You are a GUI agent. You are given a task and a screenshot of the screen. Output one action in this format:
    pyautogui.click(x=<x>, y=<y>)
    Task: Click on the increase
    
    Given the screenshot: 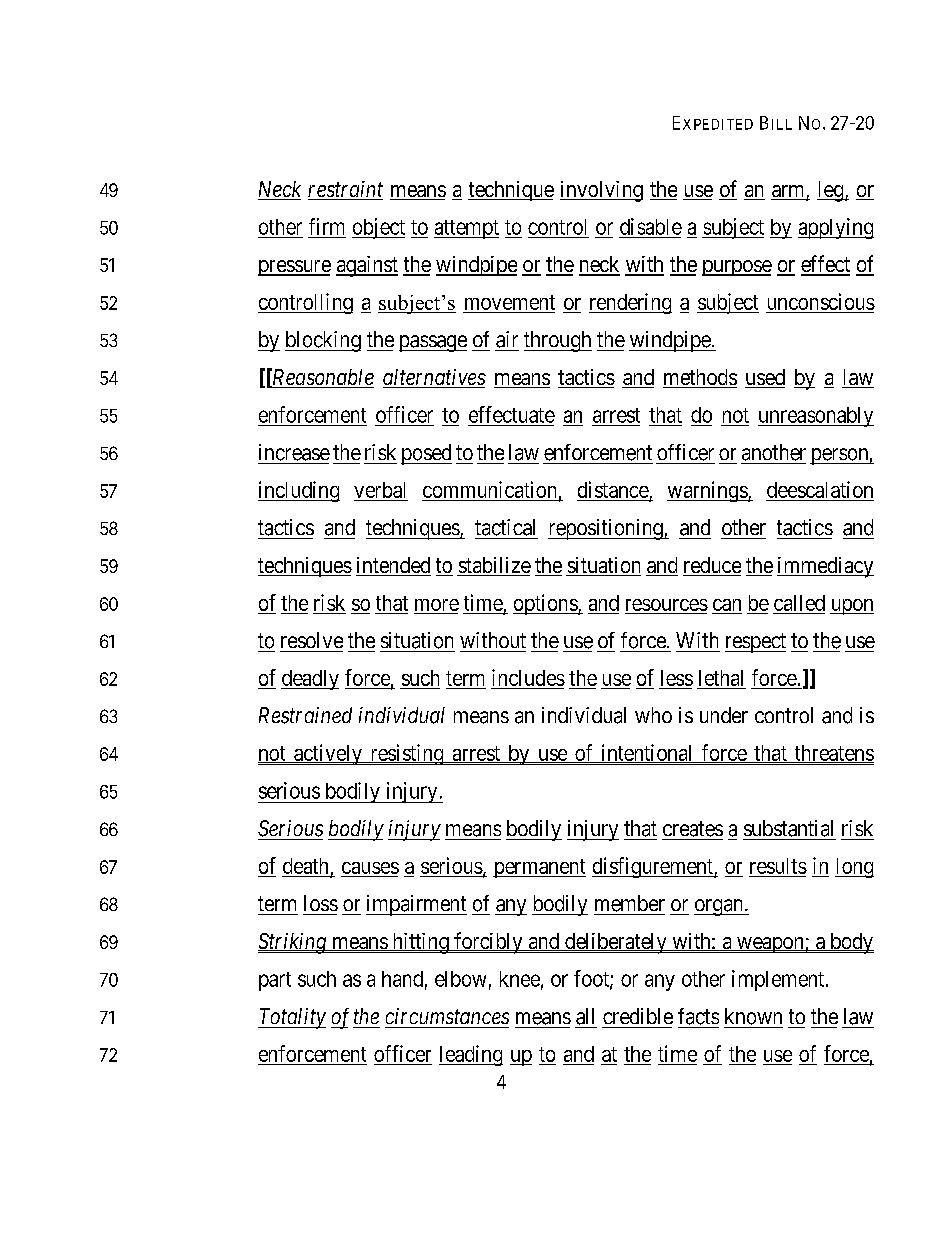 What is the action you would take?
    pyautogui.click(x=294, y=452)
